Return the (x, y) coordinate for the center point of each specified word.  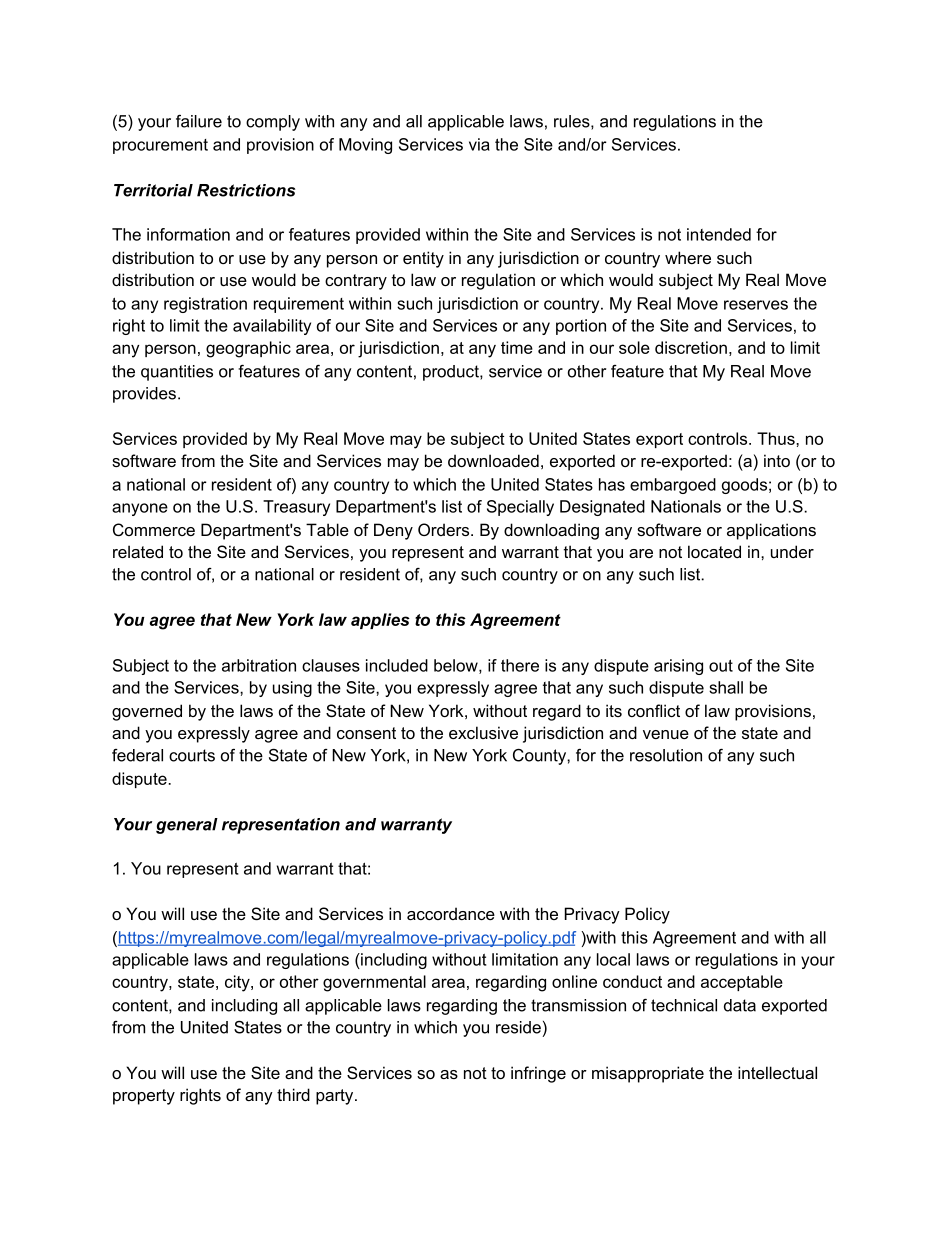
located (714, 551)
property (144, 1097)
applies (380, 621)
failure (199, 121)
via (479, 144)
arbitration (259, 665)
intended (719, 234)
